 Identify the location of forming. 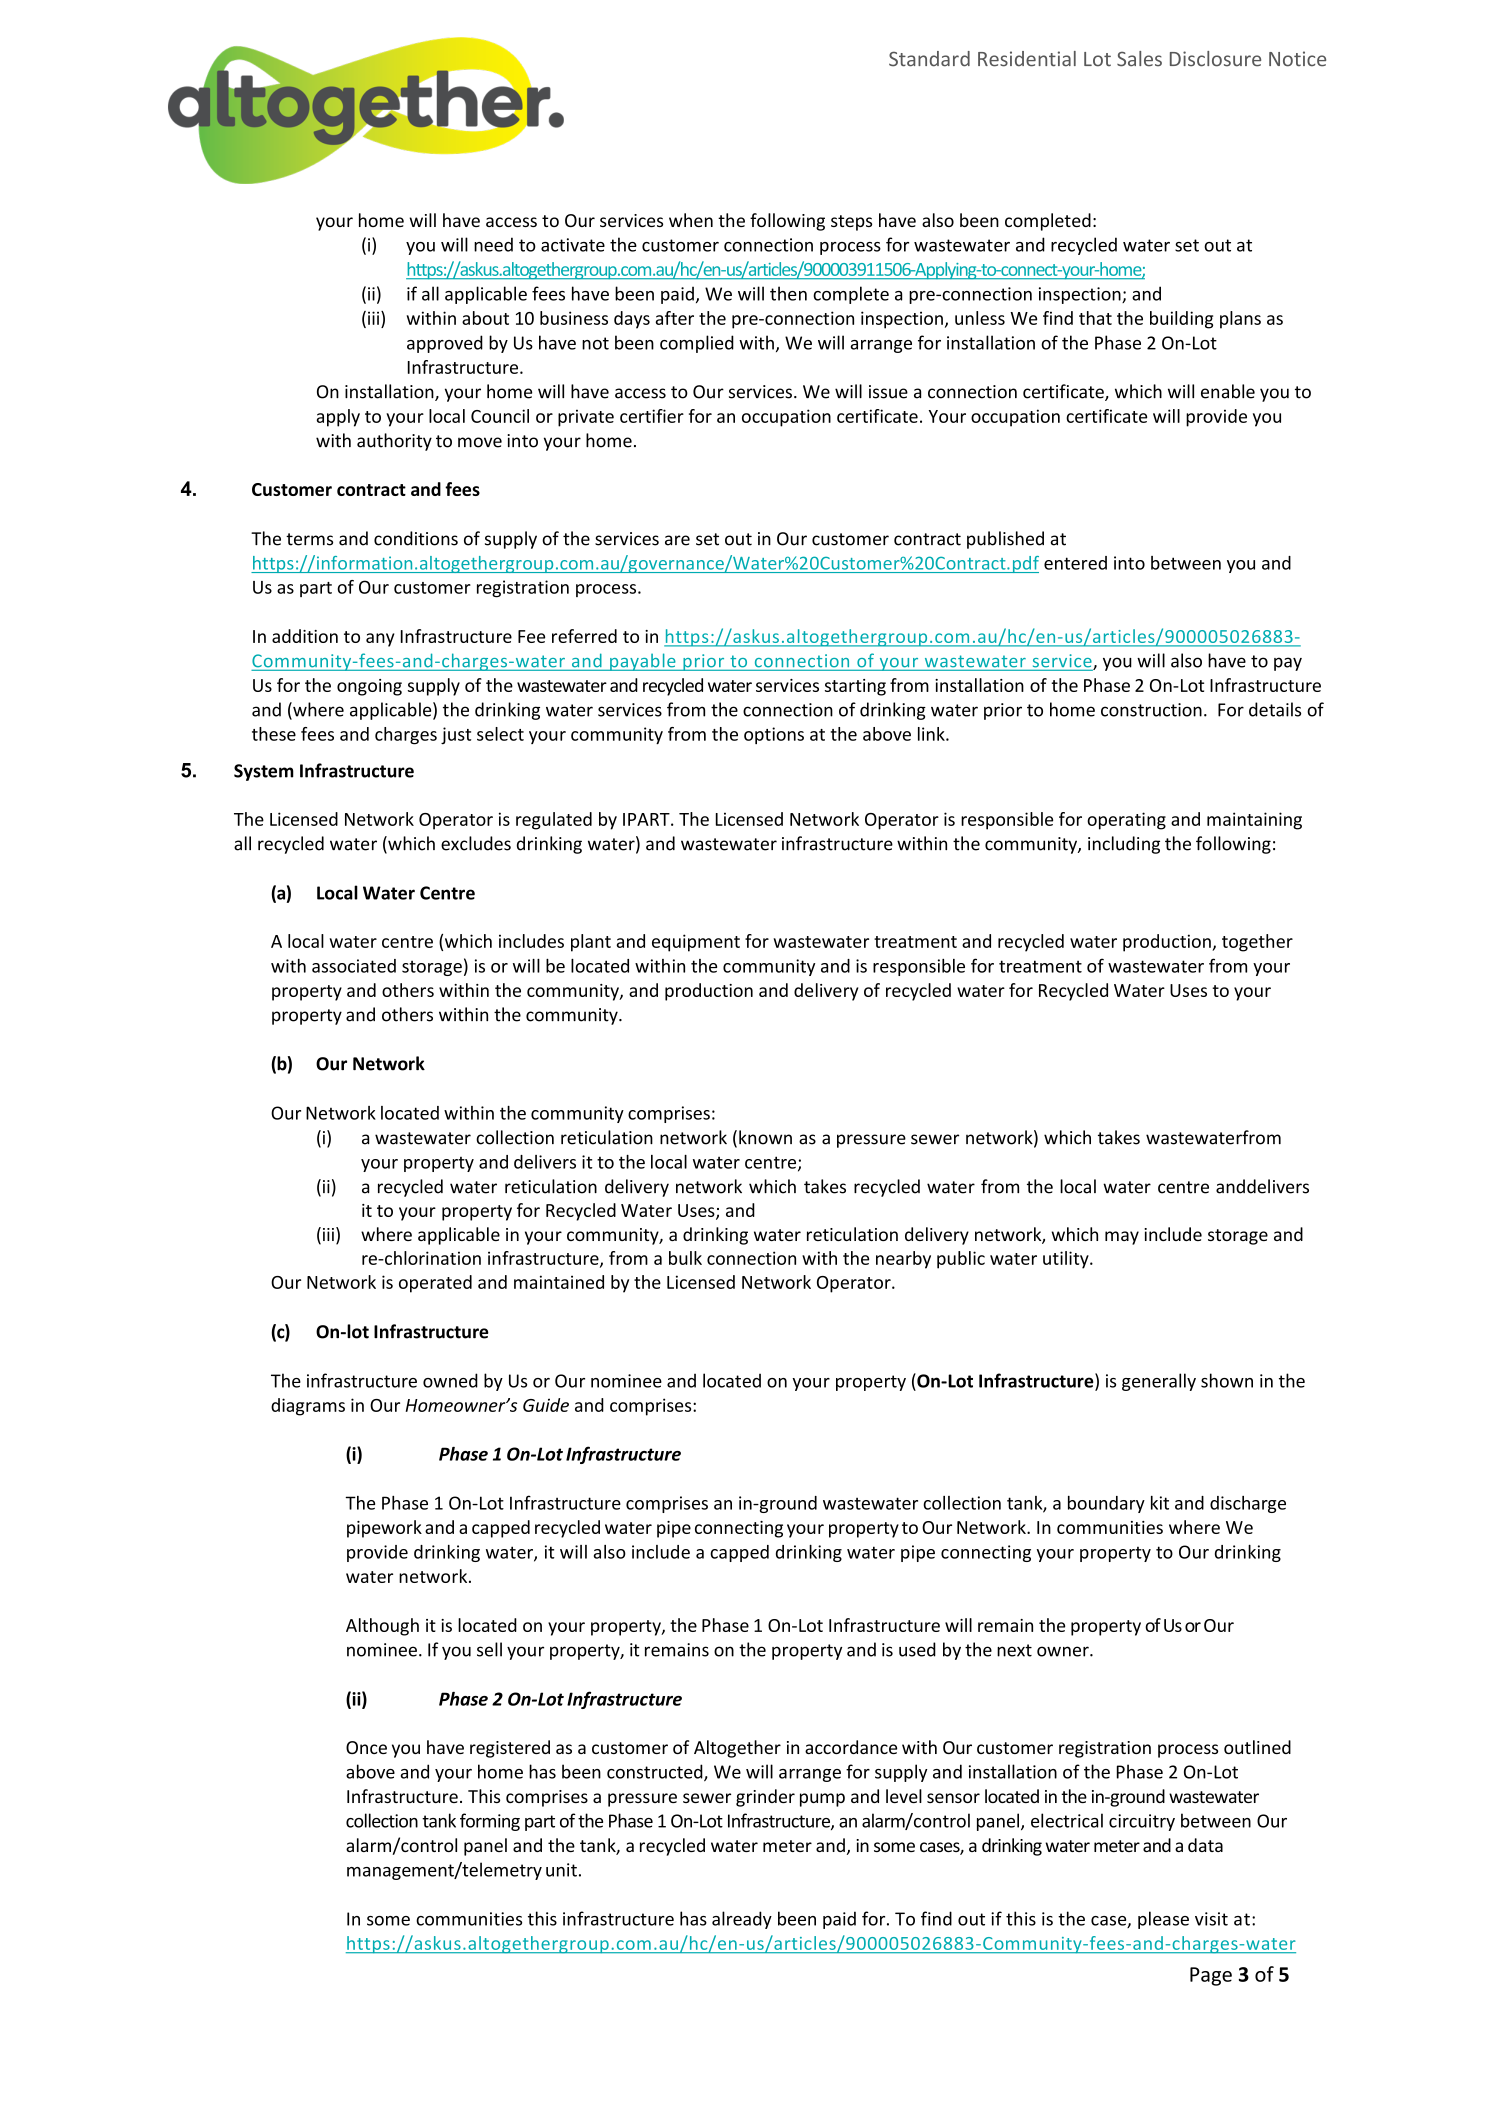
(490, 1822).
